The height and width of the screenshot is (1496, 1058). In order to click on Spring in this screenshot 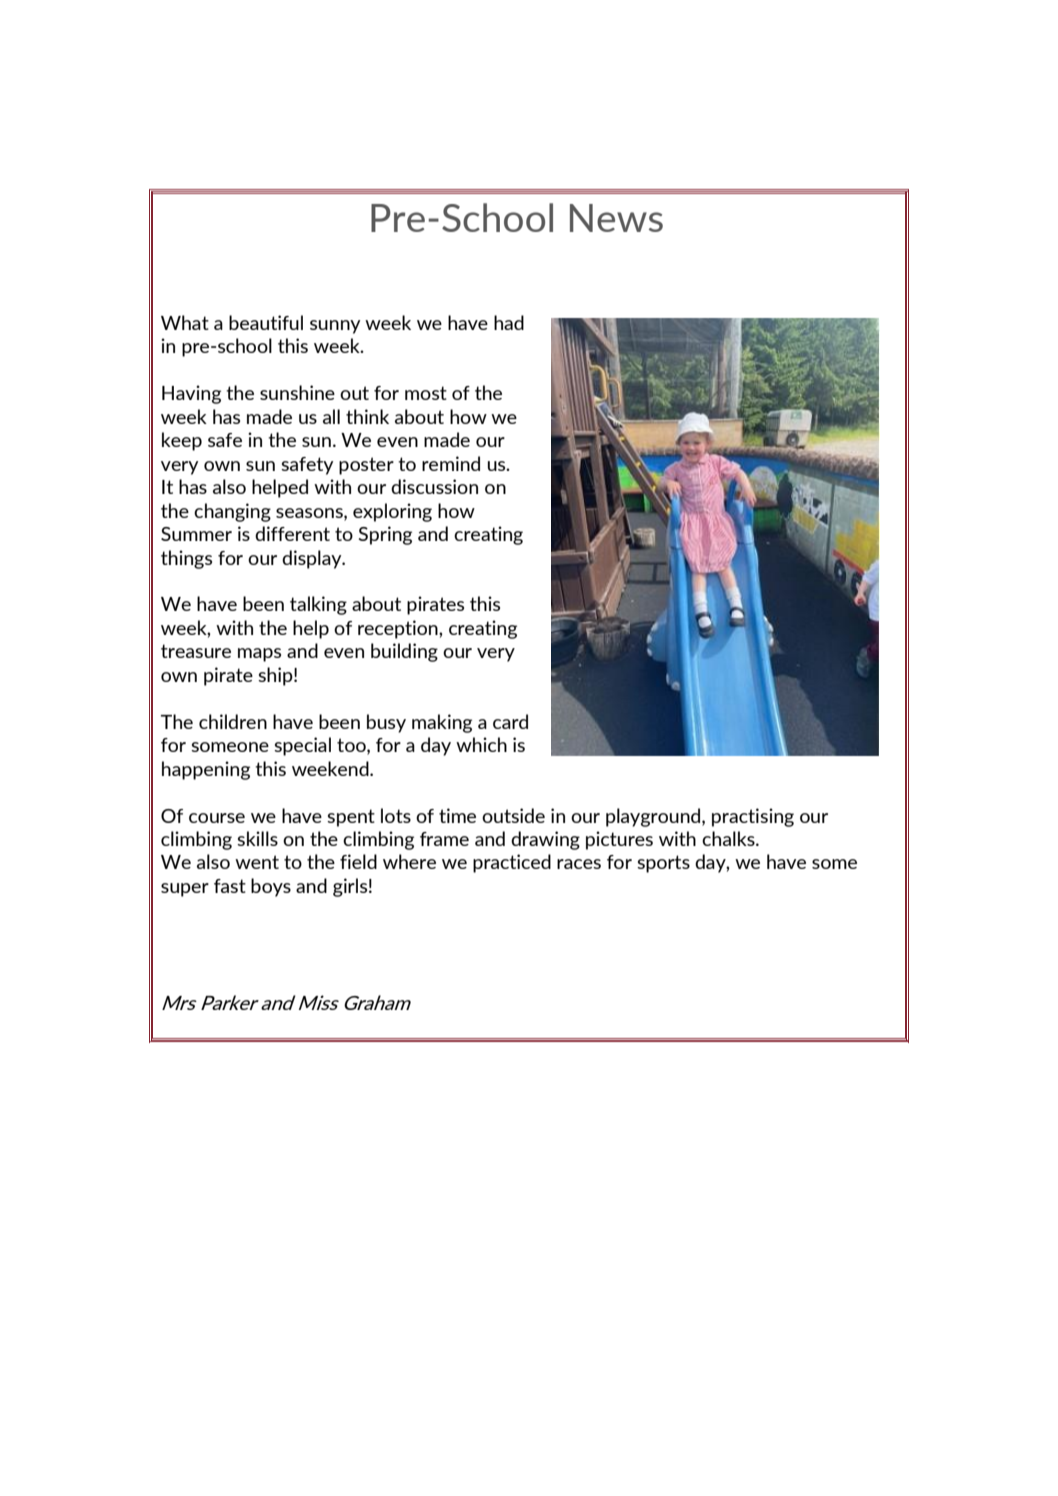, I will do `click(385, 535)`.
